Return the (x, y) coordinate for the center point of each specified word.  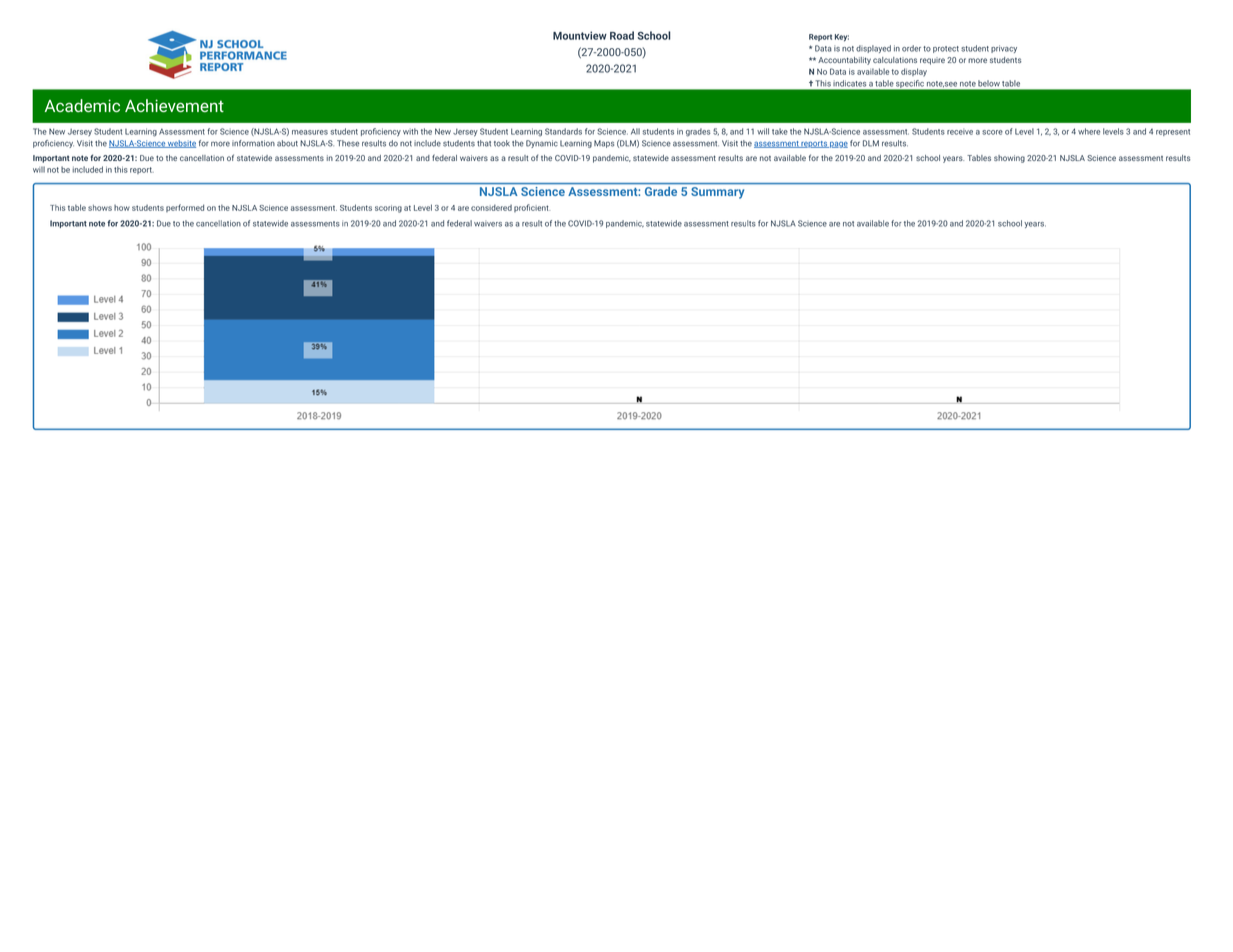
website (181, 144)
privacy (1004, 49)
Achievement (174, 105)
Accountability (844, 61)
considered (491, 207)
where (1089, 131)
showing (1009, 159)
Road (622, 35)
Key (842, 38)
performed (185, 208)
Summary (717, 193)
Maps (604, 144)
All (635, 131)
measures (310, 132)
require (932, 61)
